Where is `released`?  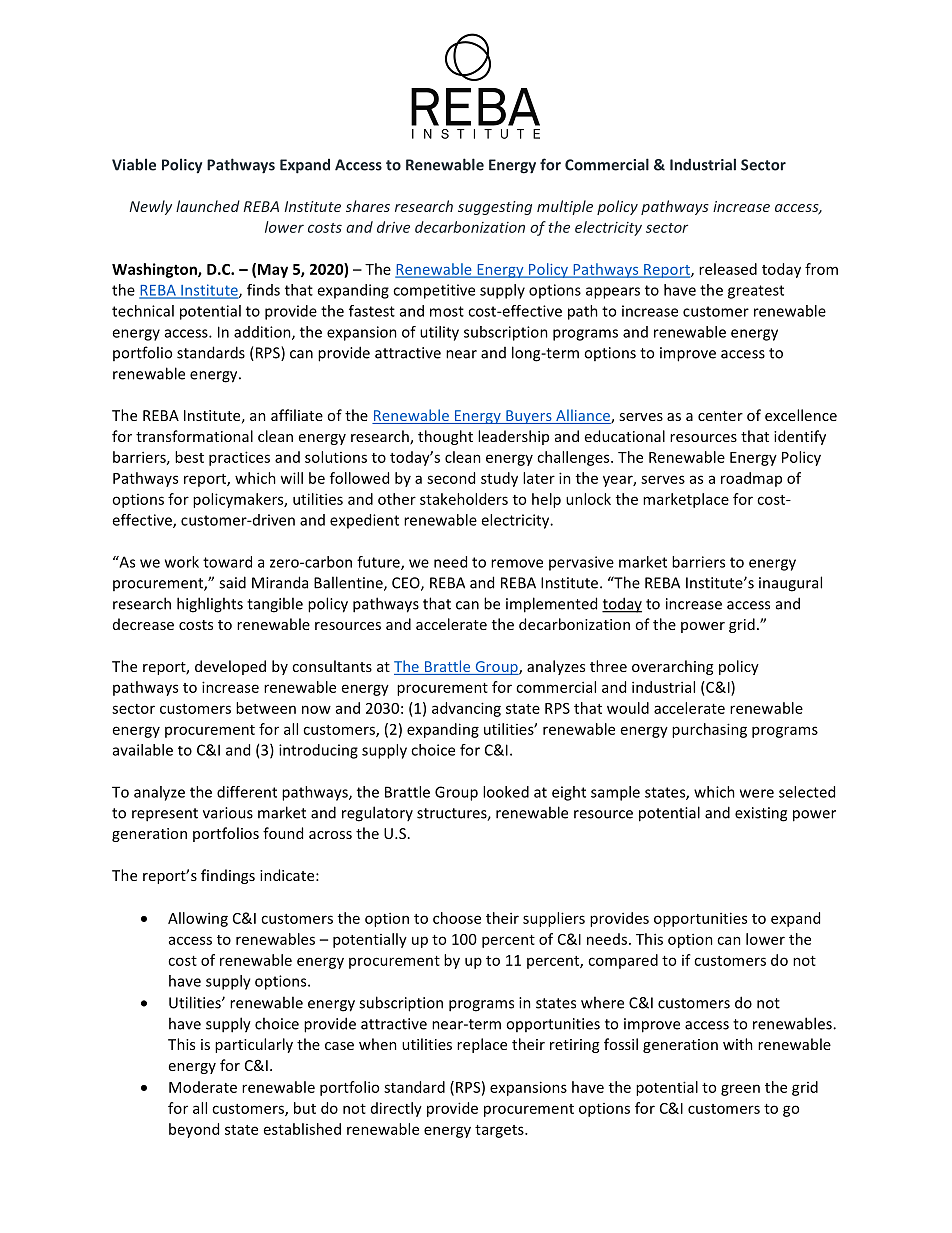 released is located at coordinates (728, 269).
